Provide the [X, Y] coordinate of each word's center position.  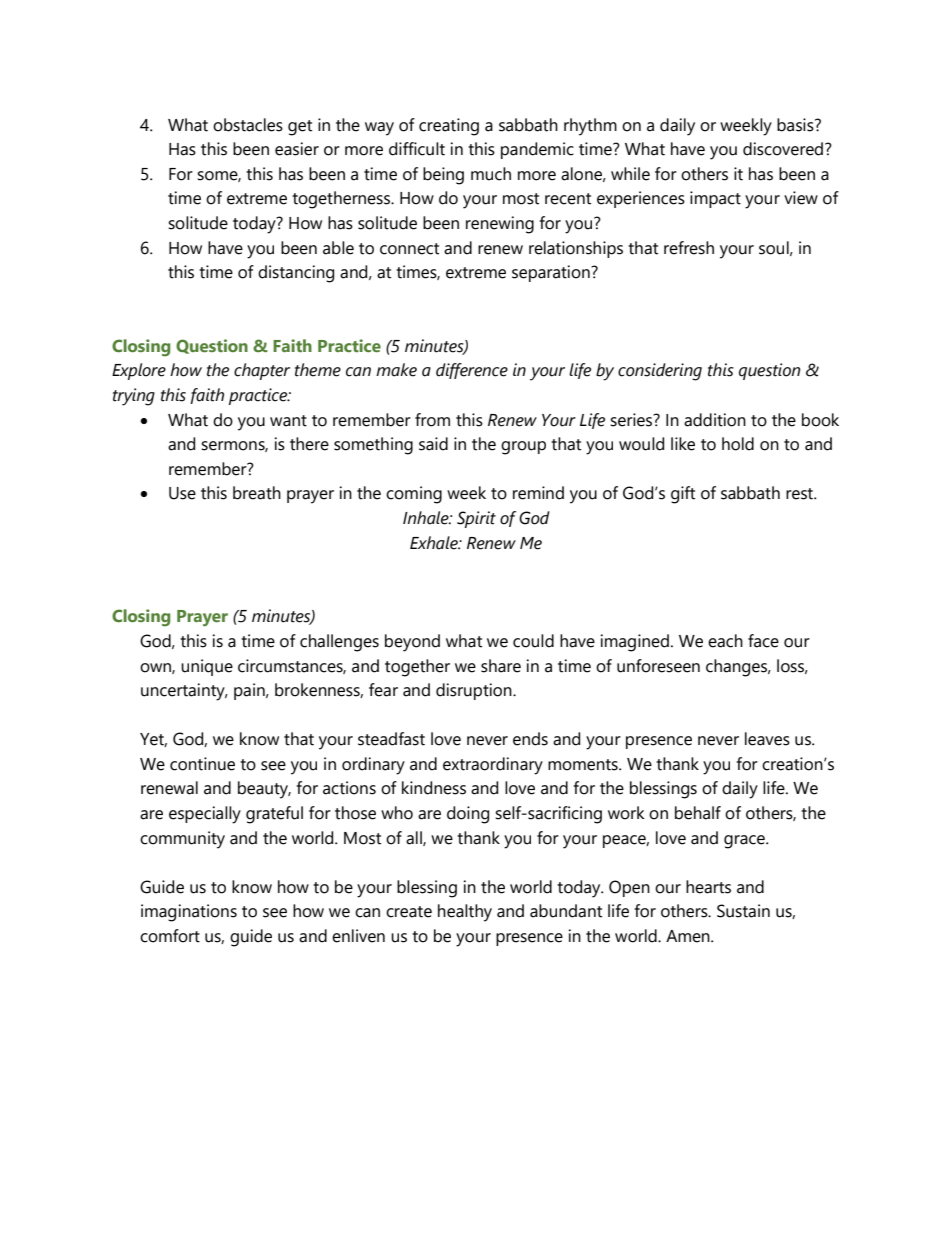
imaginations [189, 913]
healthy [465, 913]
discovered [784, 149]
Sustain [743, 911]
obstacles [248, 125]
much [491, 174]
